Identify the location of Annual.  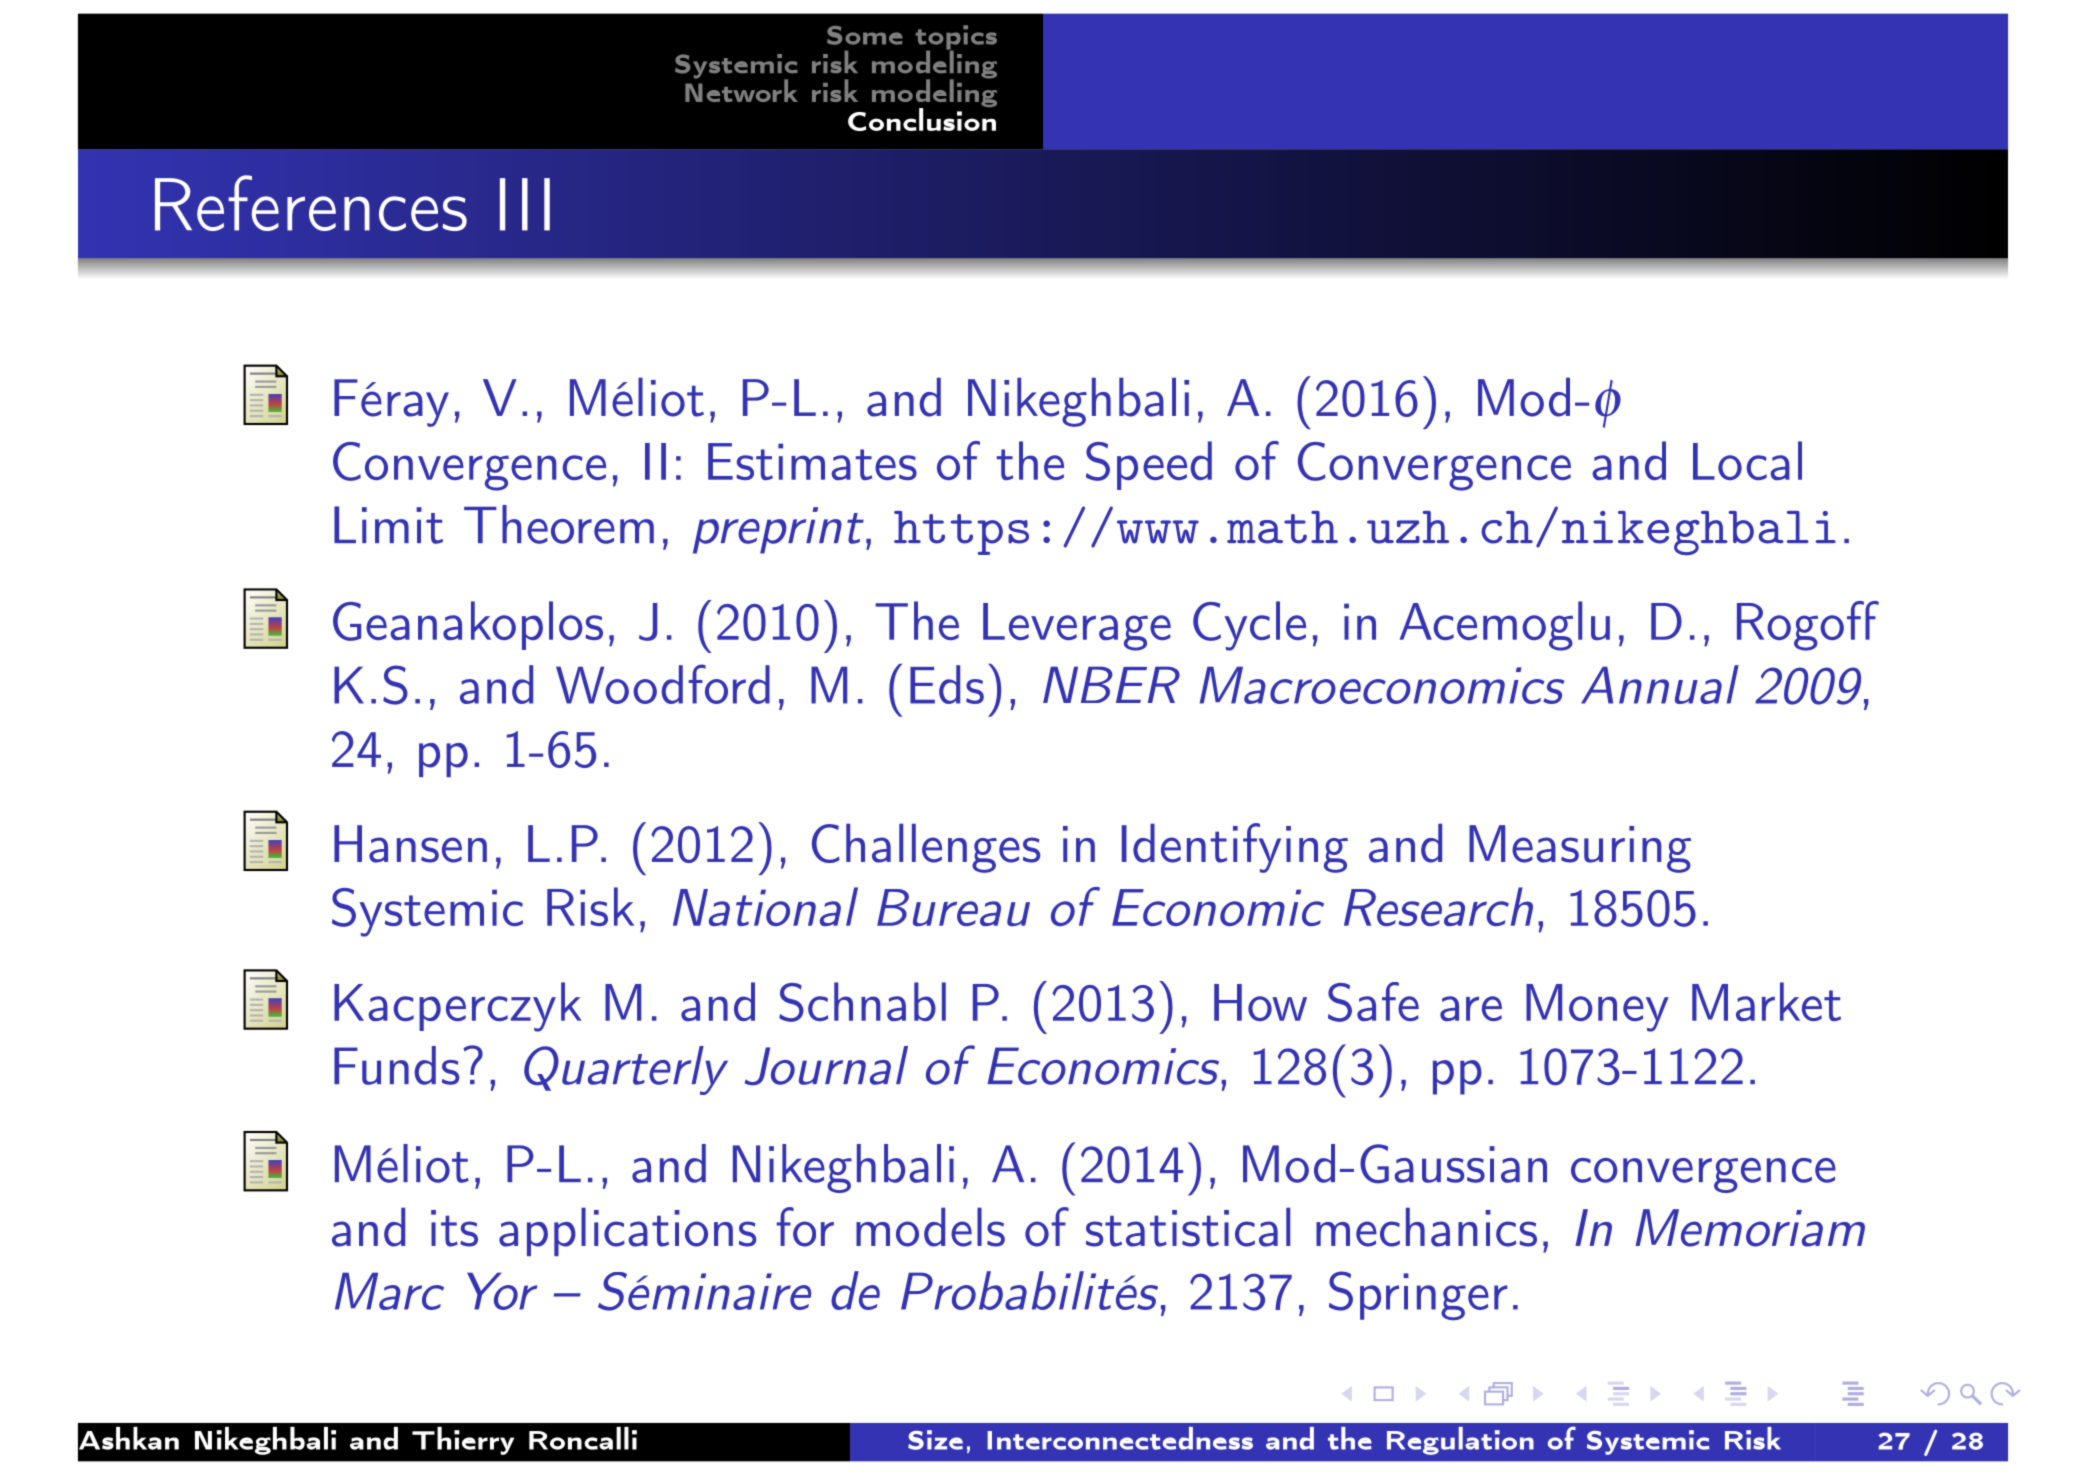
(1660, 684).
